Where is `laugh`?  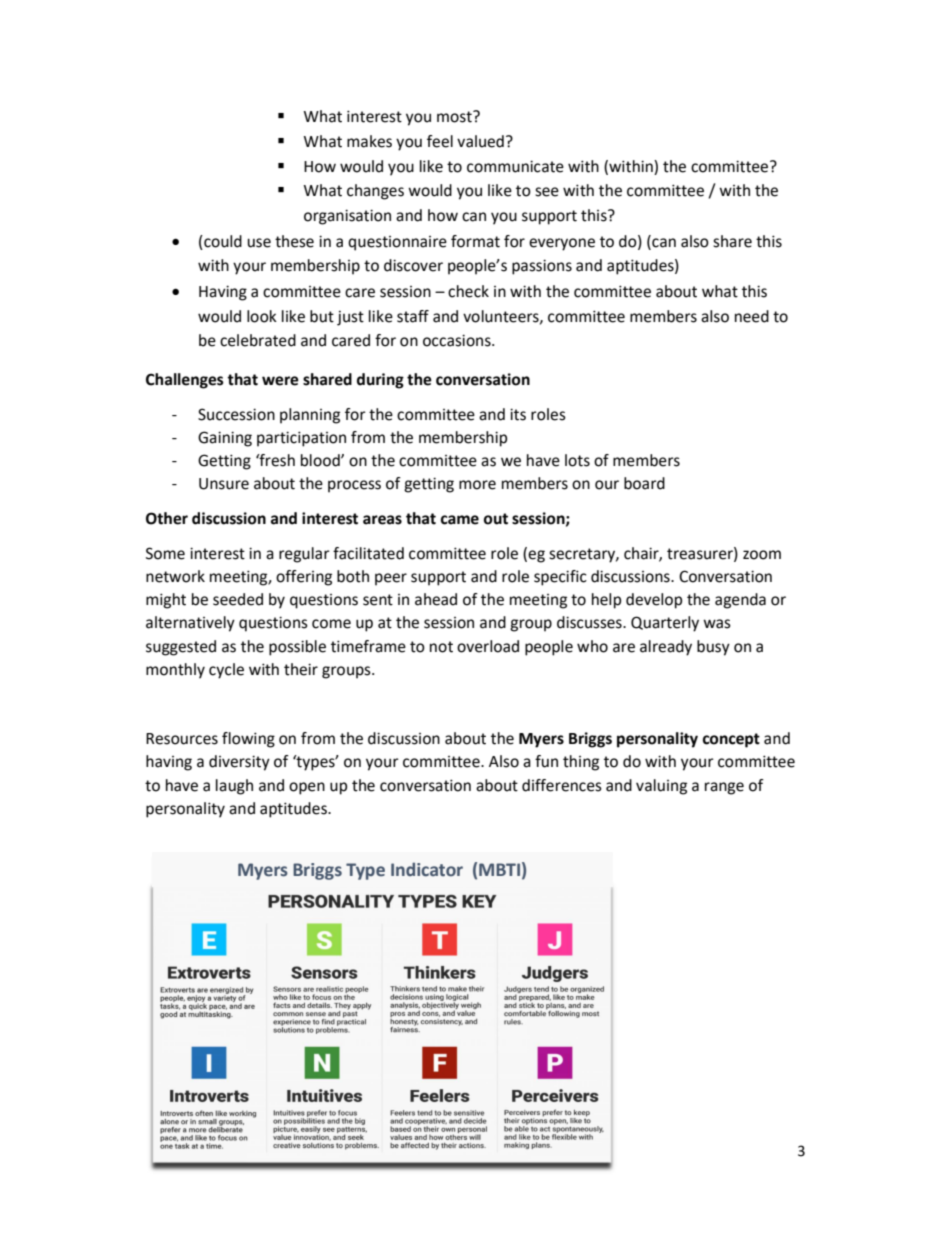
laugh is located at coordinates (234, 787).
